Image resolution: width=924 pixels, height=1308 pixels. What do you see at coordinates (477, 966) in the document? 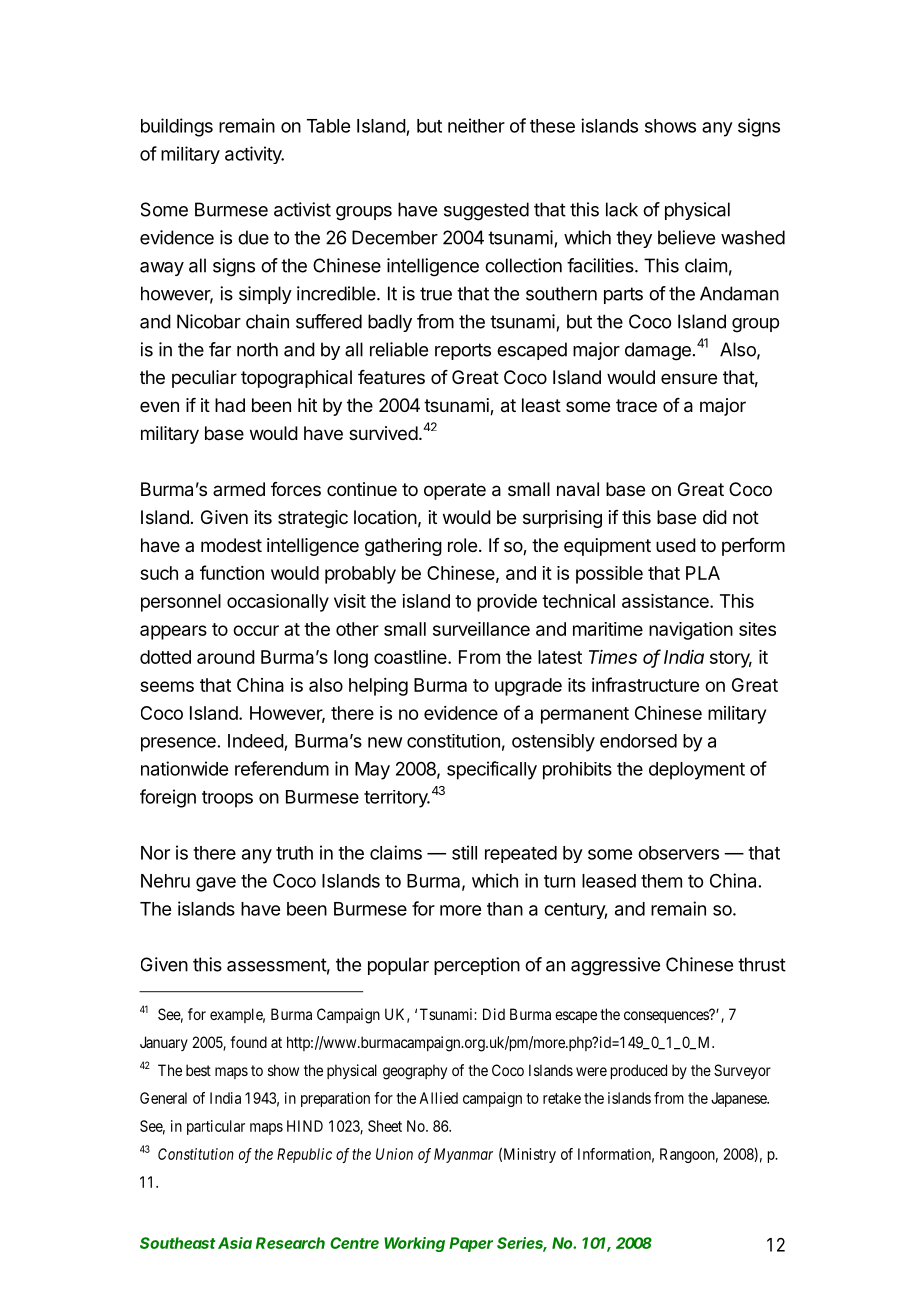
I see `perception` at bounding box center [477, 966].
